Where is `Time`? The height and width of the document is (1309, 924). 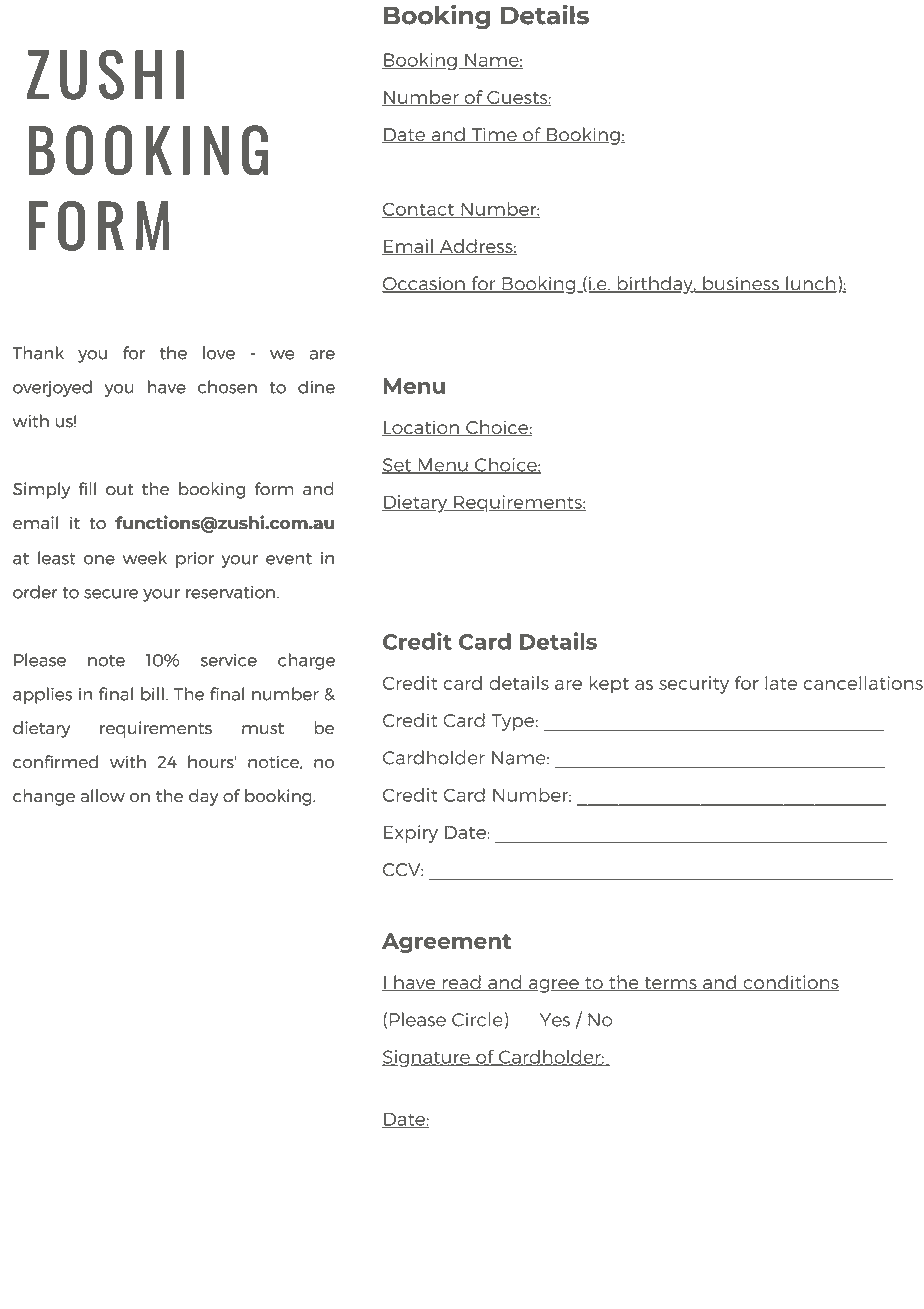 Time is located at coordinates (494, 135).
